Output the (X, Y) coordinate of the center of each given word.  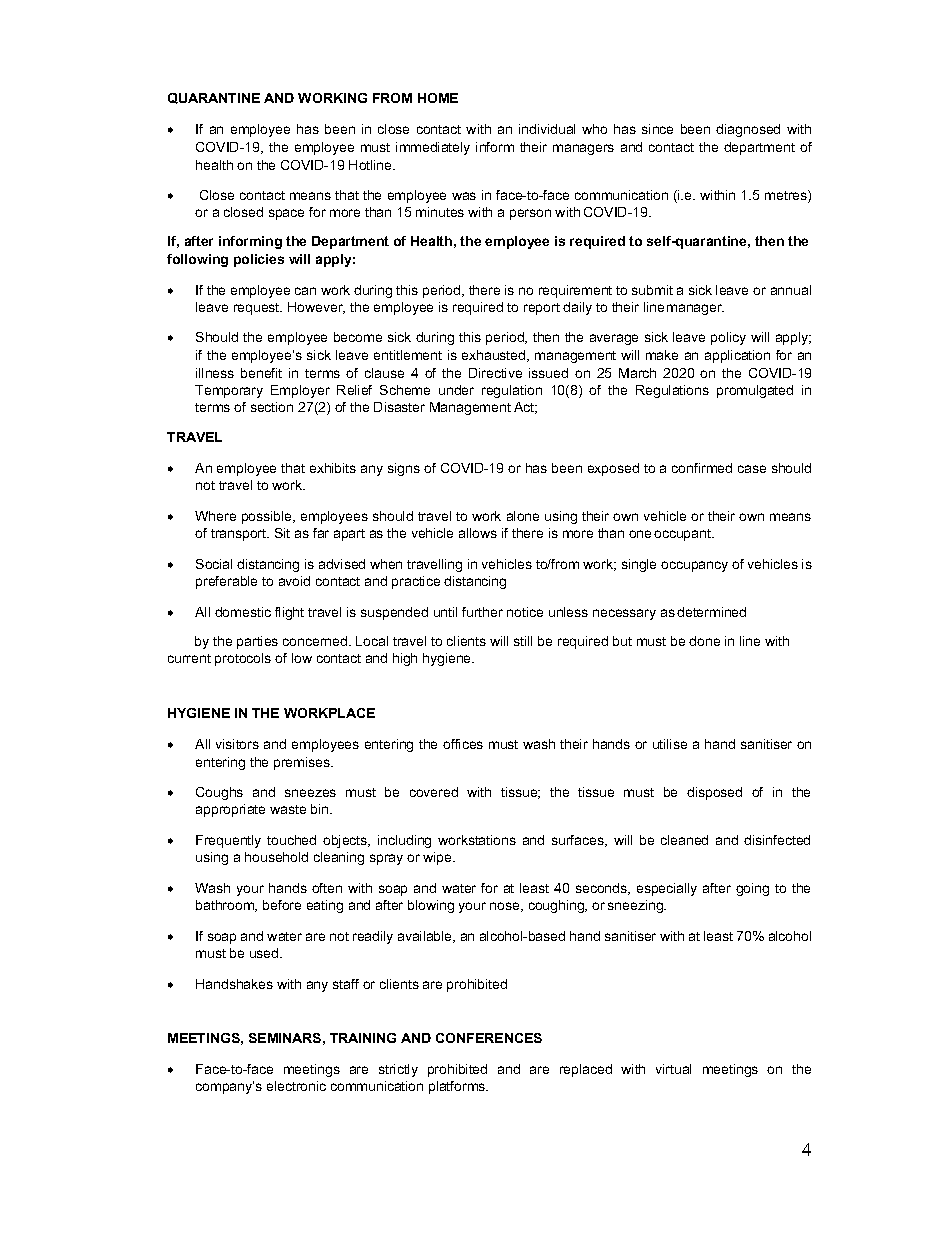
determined (711, 612)
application (737, 356)
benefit (261, 373)
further (482, 612)
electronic (296, 1086)
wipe (438, 858)
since (657, 129)
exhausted (495, 356)
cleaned (684, 840)
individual (547, 129)
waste (288, 809)
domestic (243, 612)
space (286, 214)
